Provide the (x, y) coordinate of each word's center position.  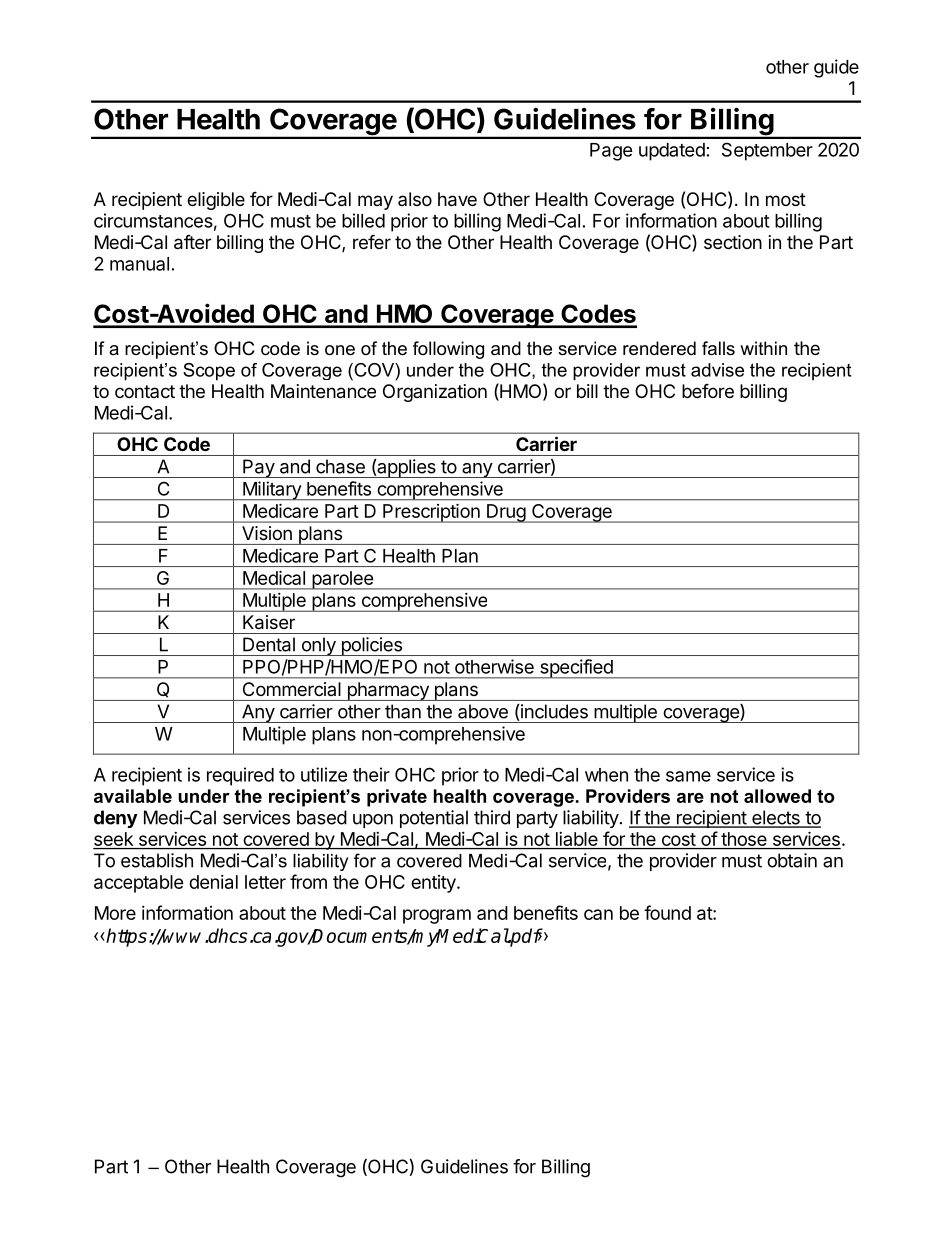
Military (272, 491)
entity (434, 884)
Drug (506, 513)
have (457, 199)
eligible (216, 201)
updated (672, 152)
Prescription (431, 513)
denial (213, 882)
